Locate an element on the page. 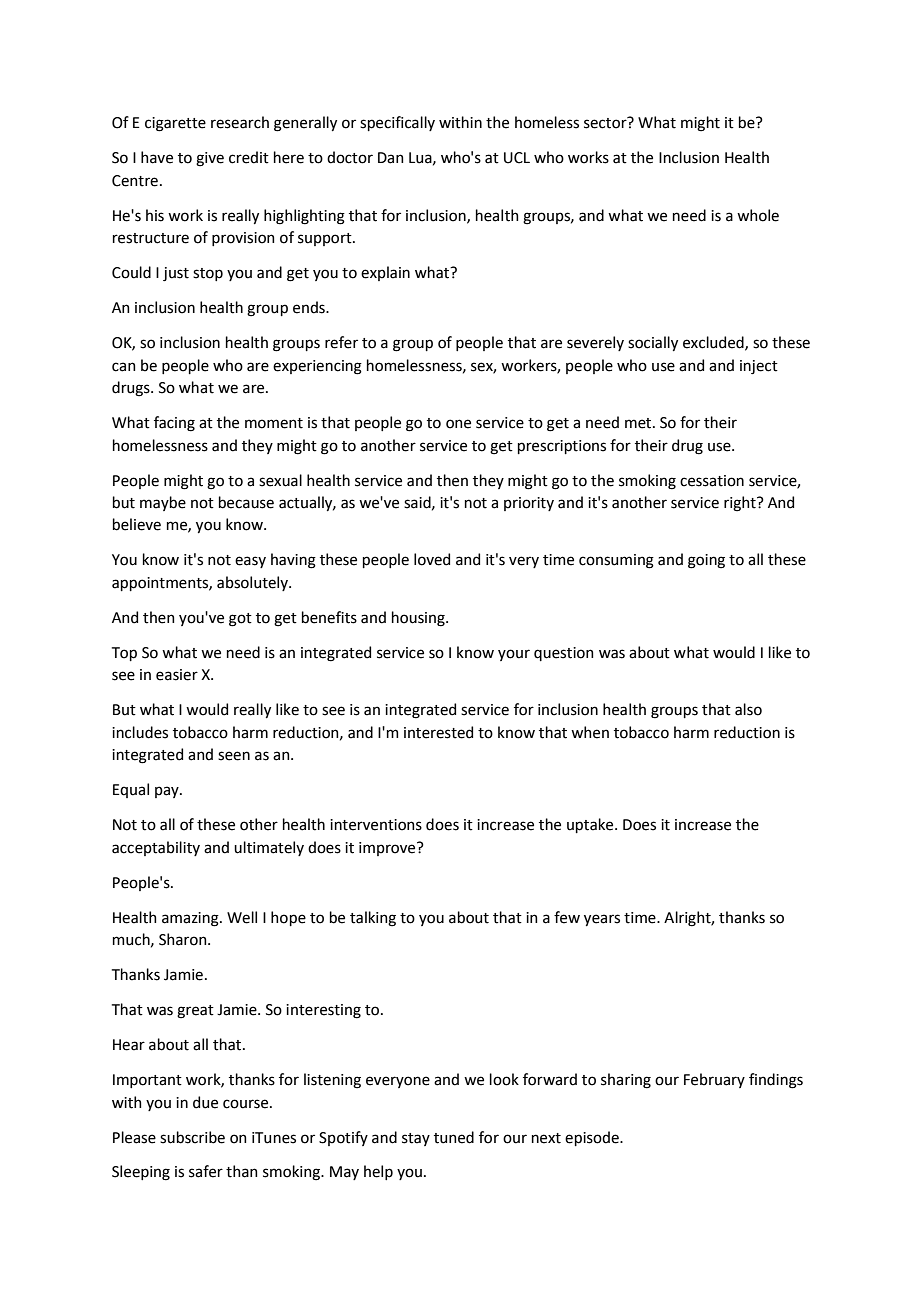 The image size is (924, 1308). February is located at coordinates (714, 1080).
